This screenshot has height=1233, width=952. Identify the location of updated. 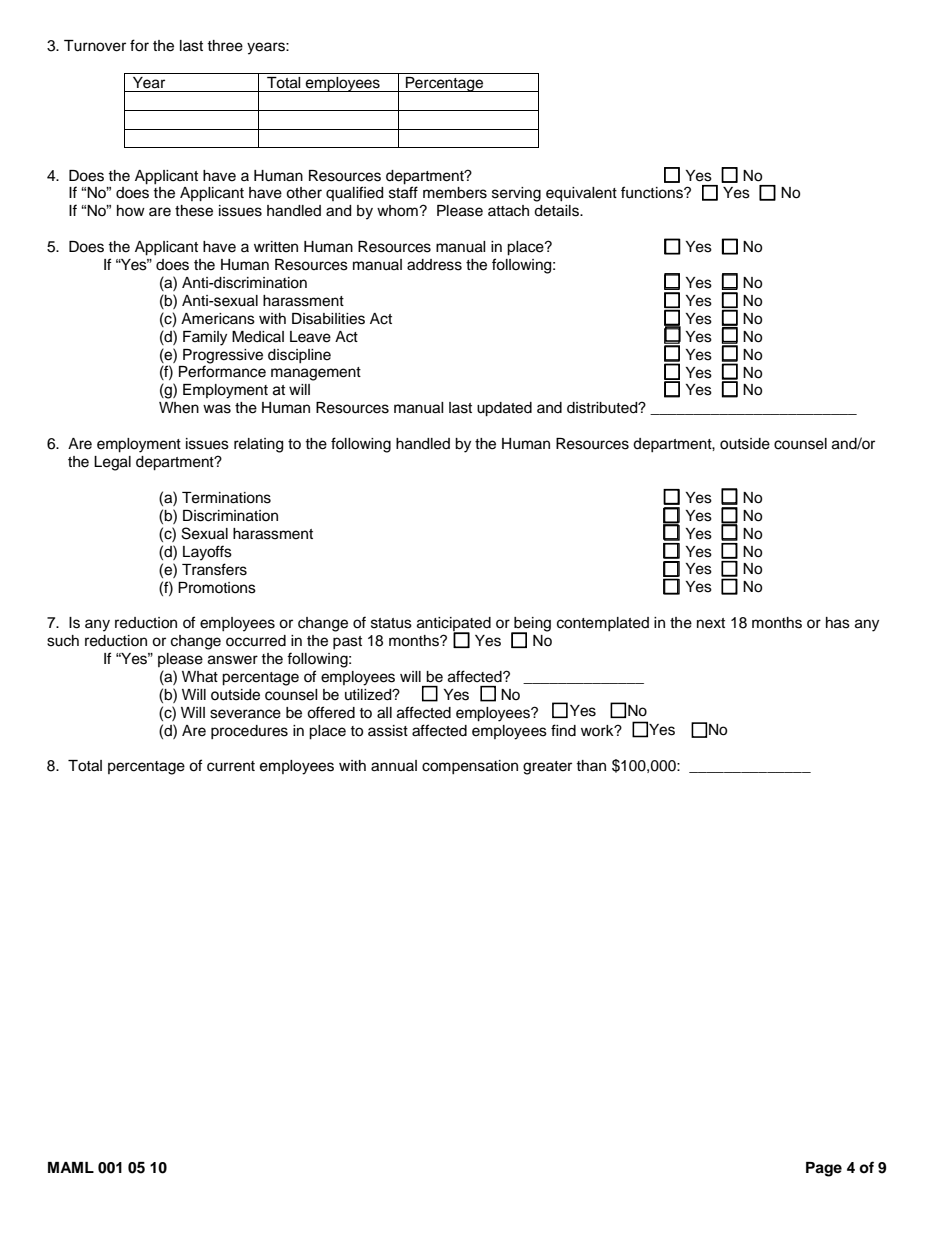
(504, 409).
